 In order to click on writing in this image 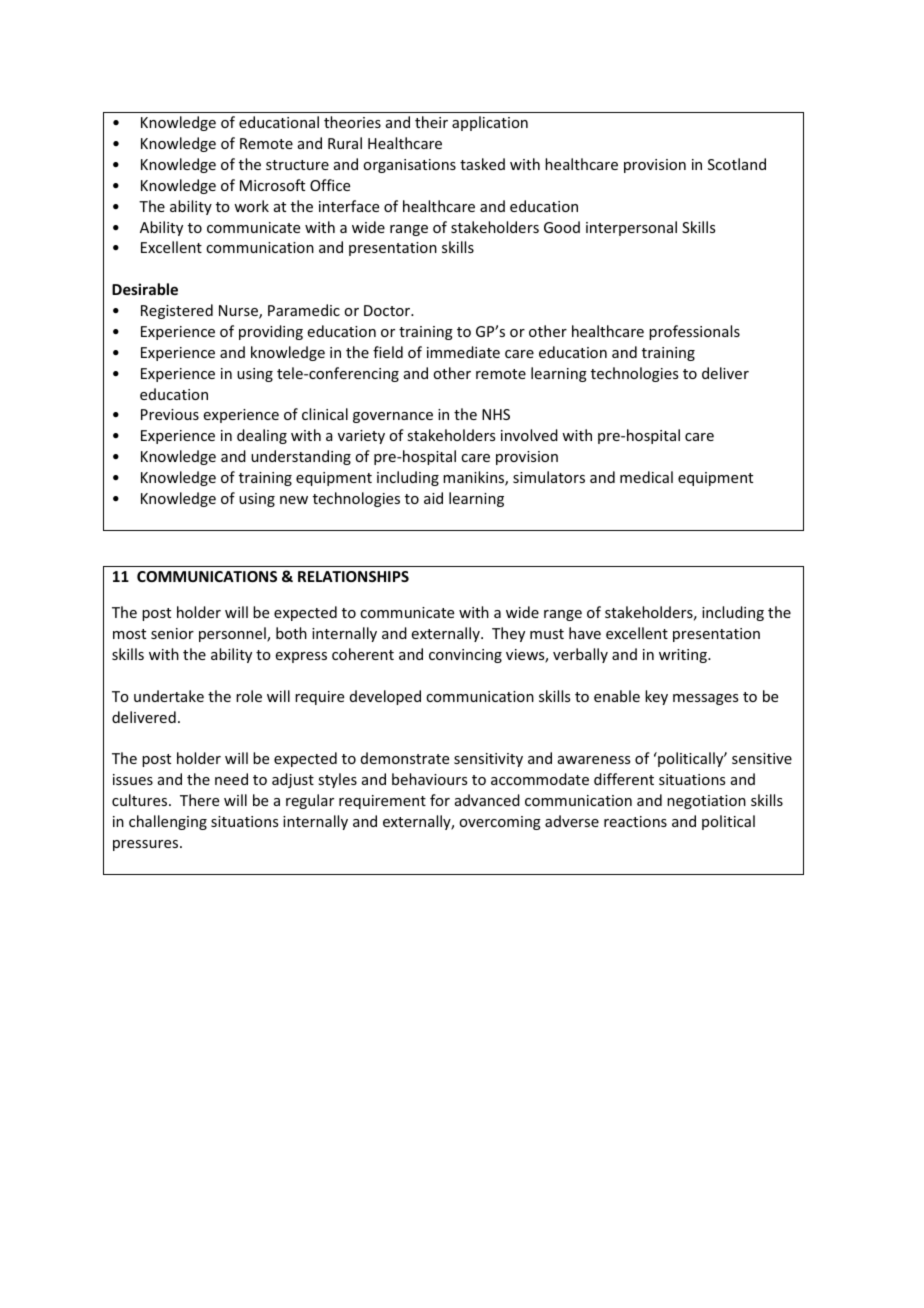, I will do `click(684, 656)`.
